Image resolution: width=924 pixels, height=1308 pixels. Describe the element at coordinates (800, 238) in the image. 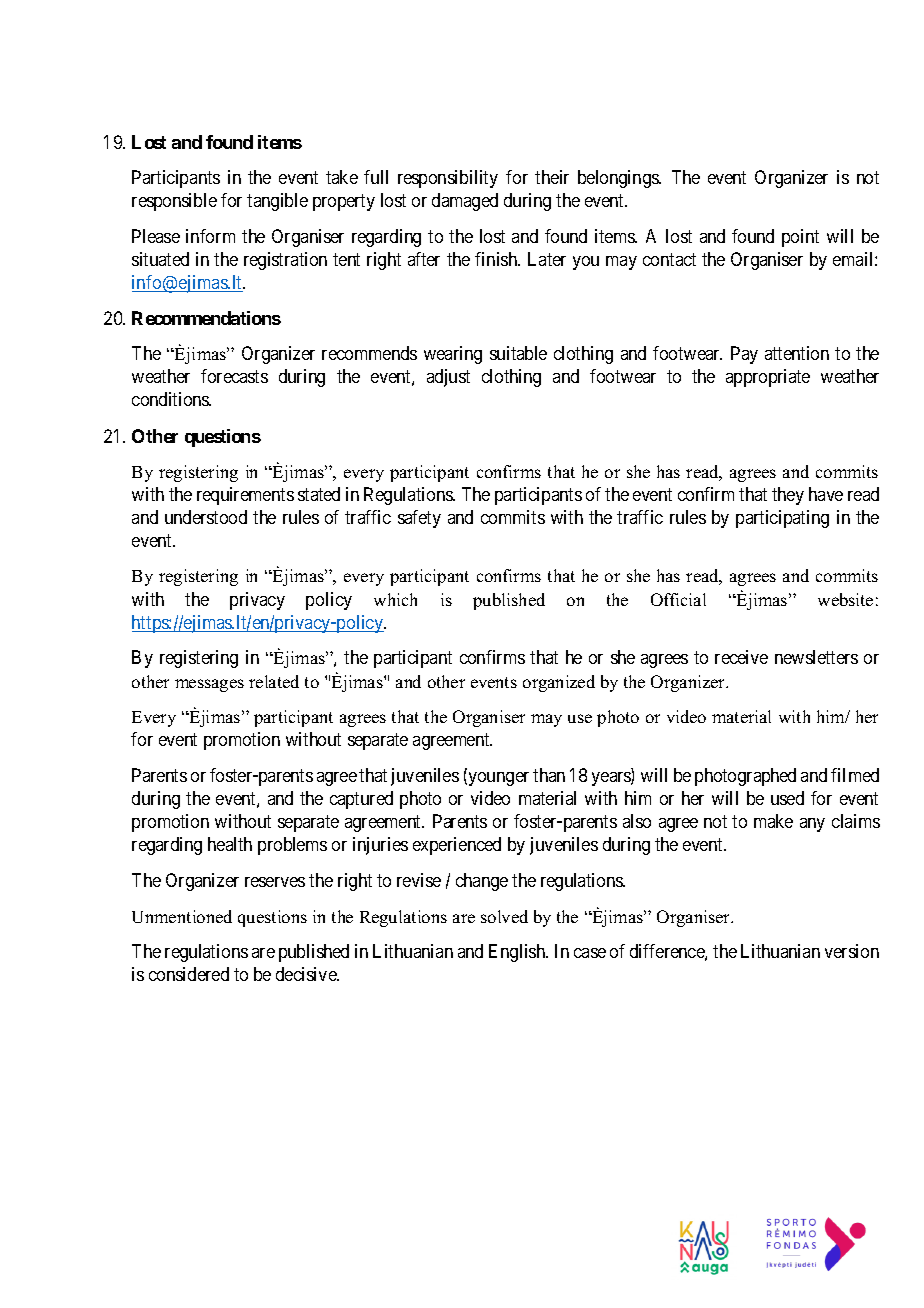

I see `point` at that location.
